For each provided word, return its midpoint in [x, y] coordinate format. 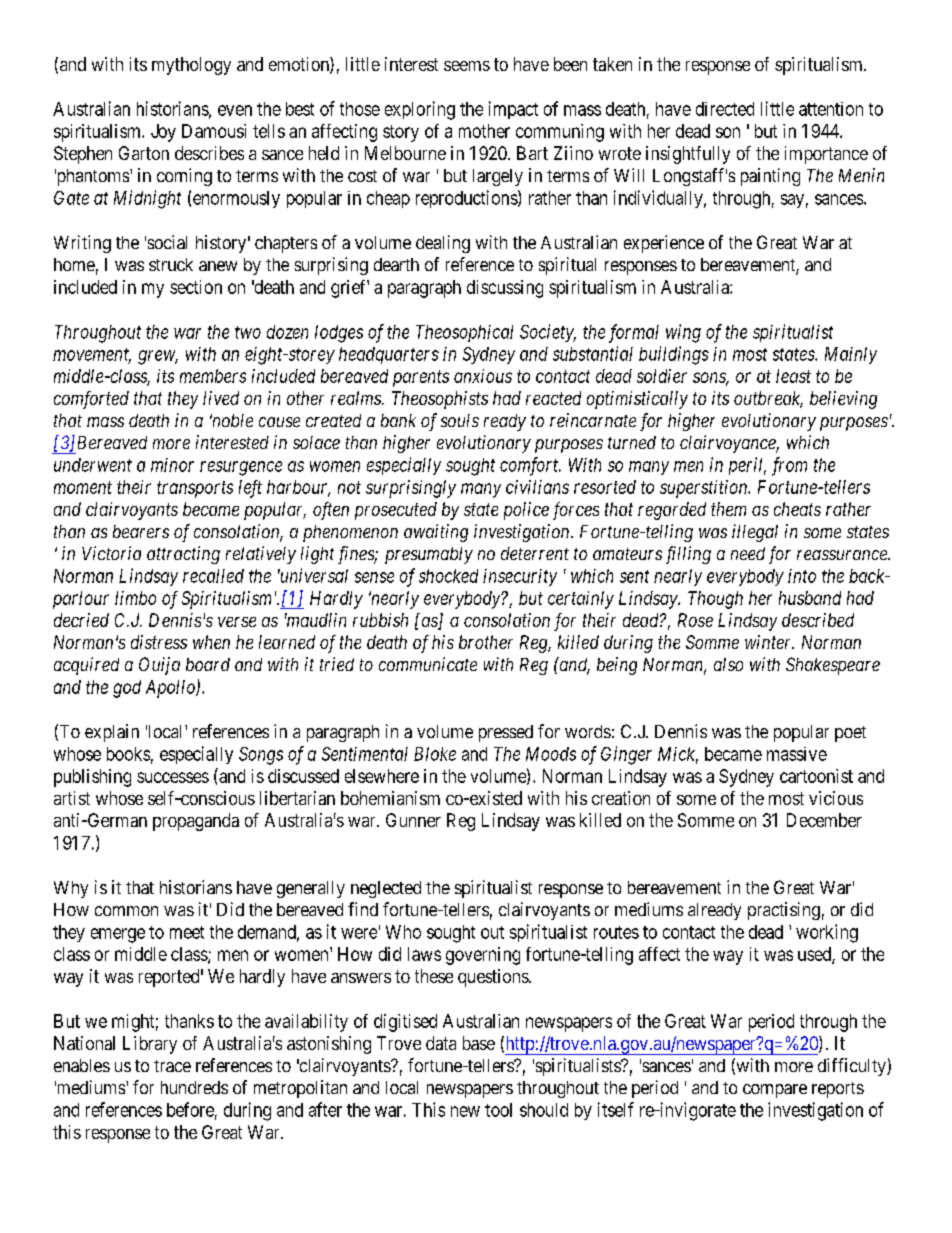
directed [725, 109]
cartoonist [816, 776]
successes [173, 777]
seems [467, 66]
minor [172, 465]
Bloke [435, 754]
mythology [191, 66]
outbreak [768, 399]
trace [172, 1066]
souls [460, 420]
